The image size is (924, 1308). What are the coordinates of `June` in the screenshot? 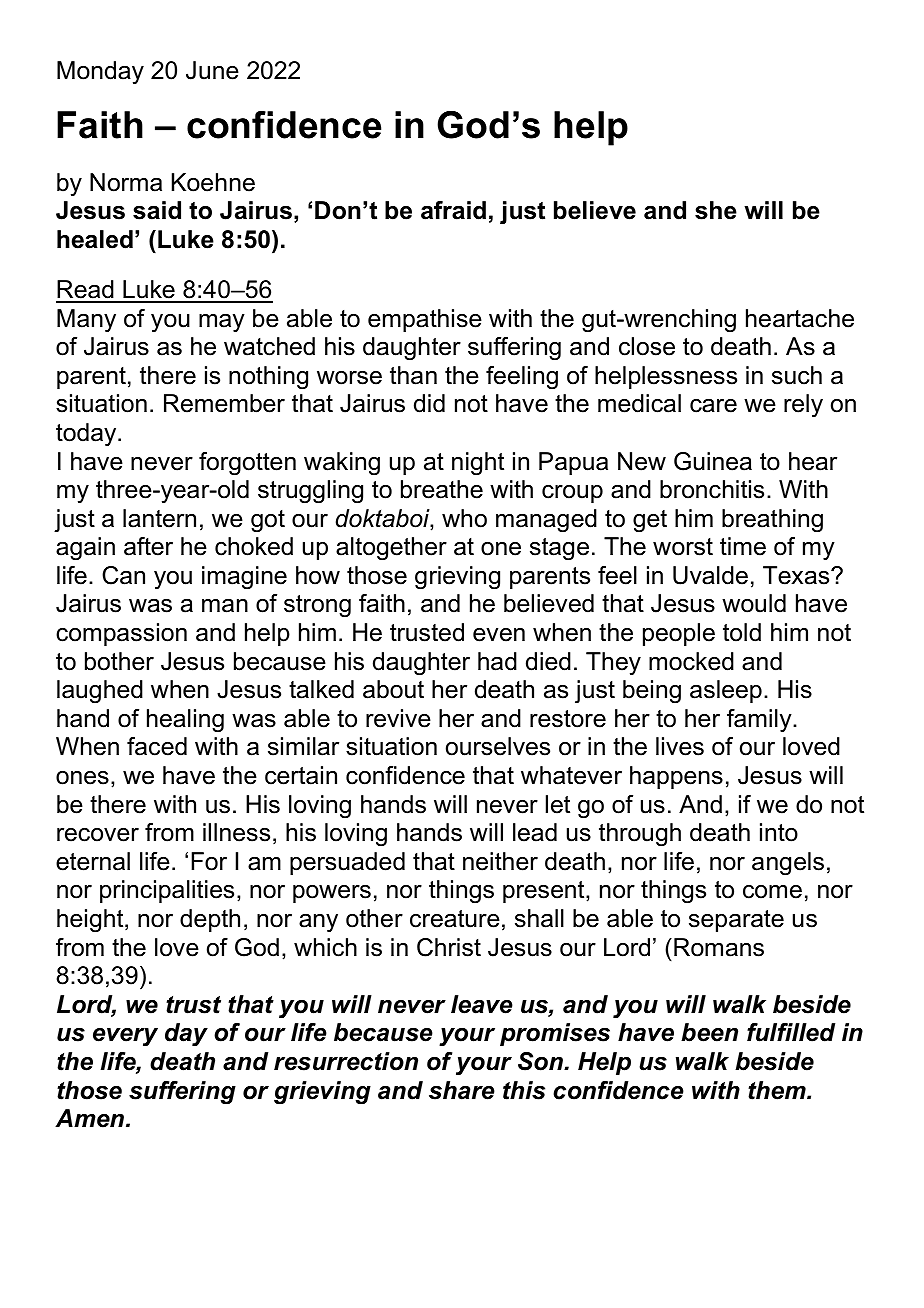 It's located at (212, 70).
